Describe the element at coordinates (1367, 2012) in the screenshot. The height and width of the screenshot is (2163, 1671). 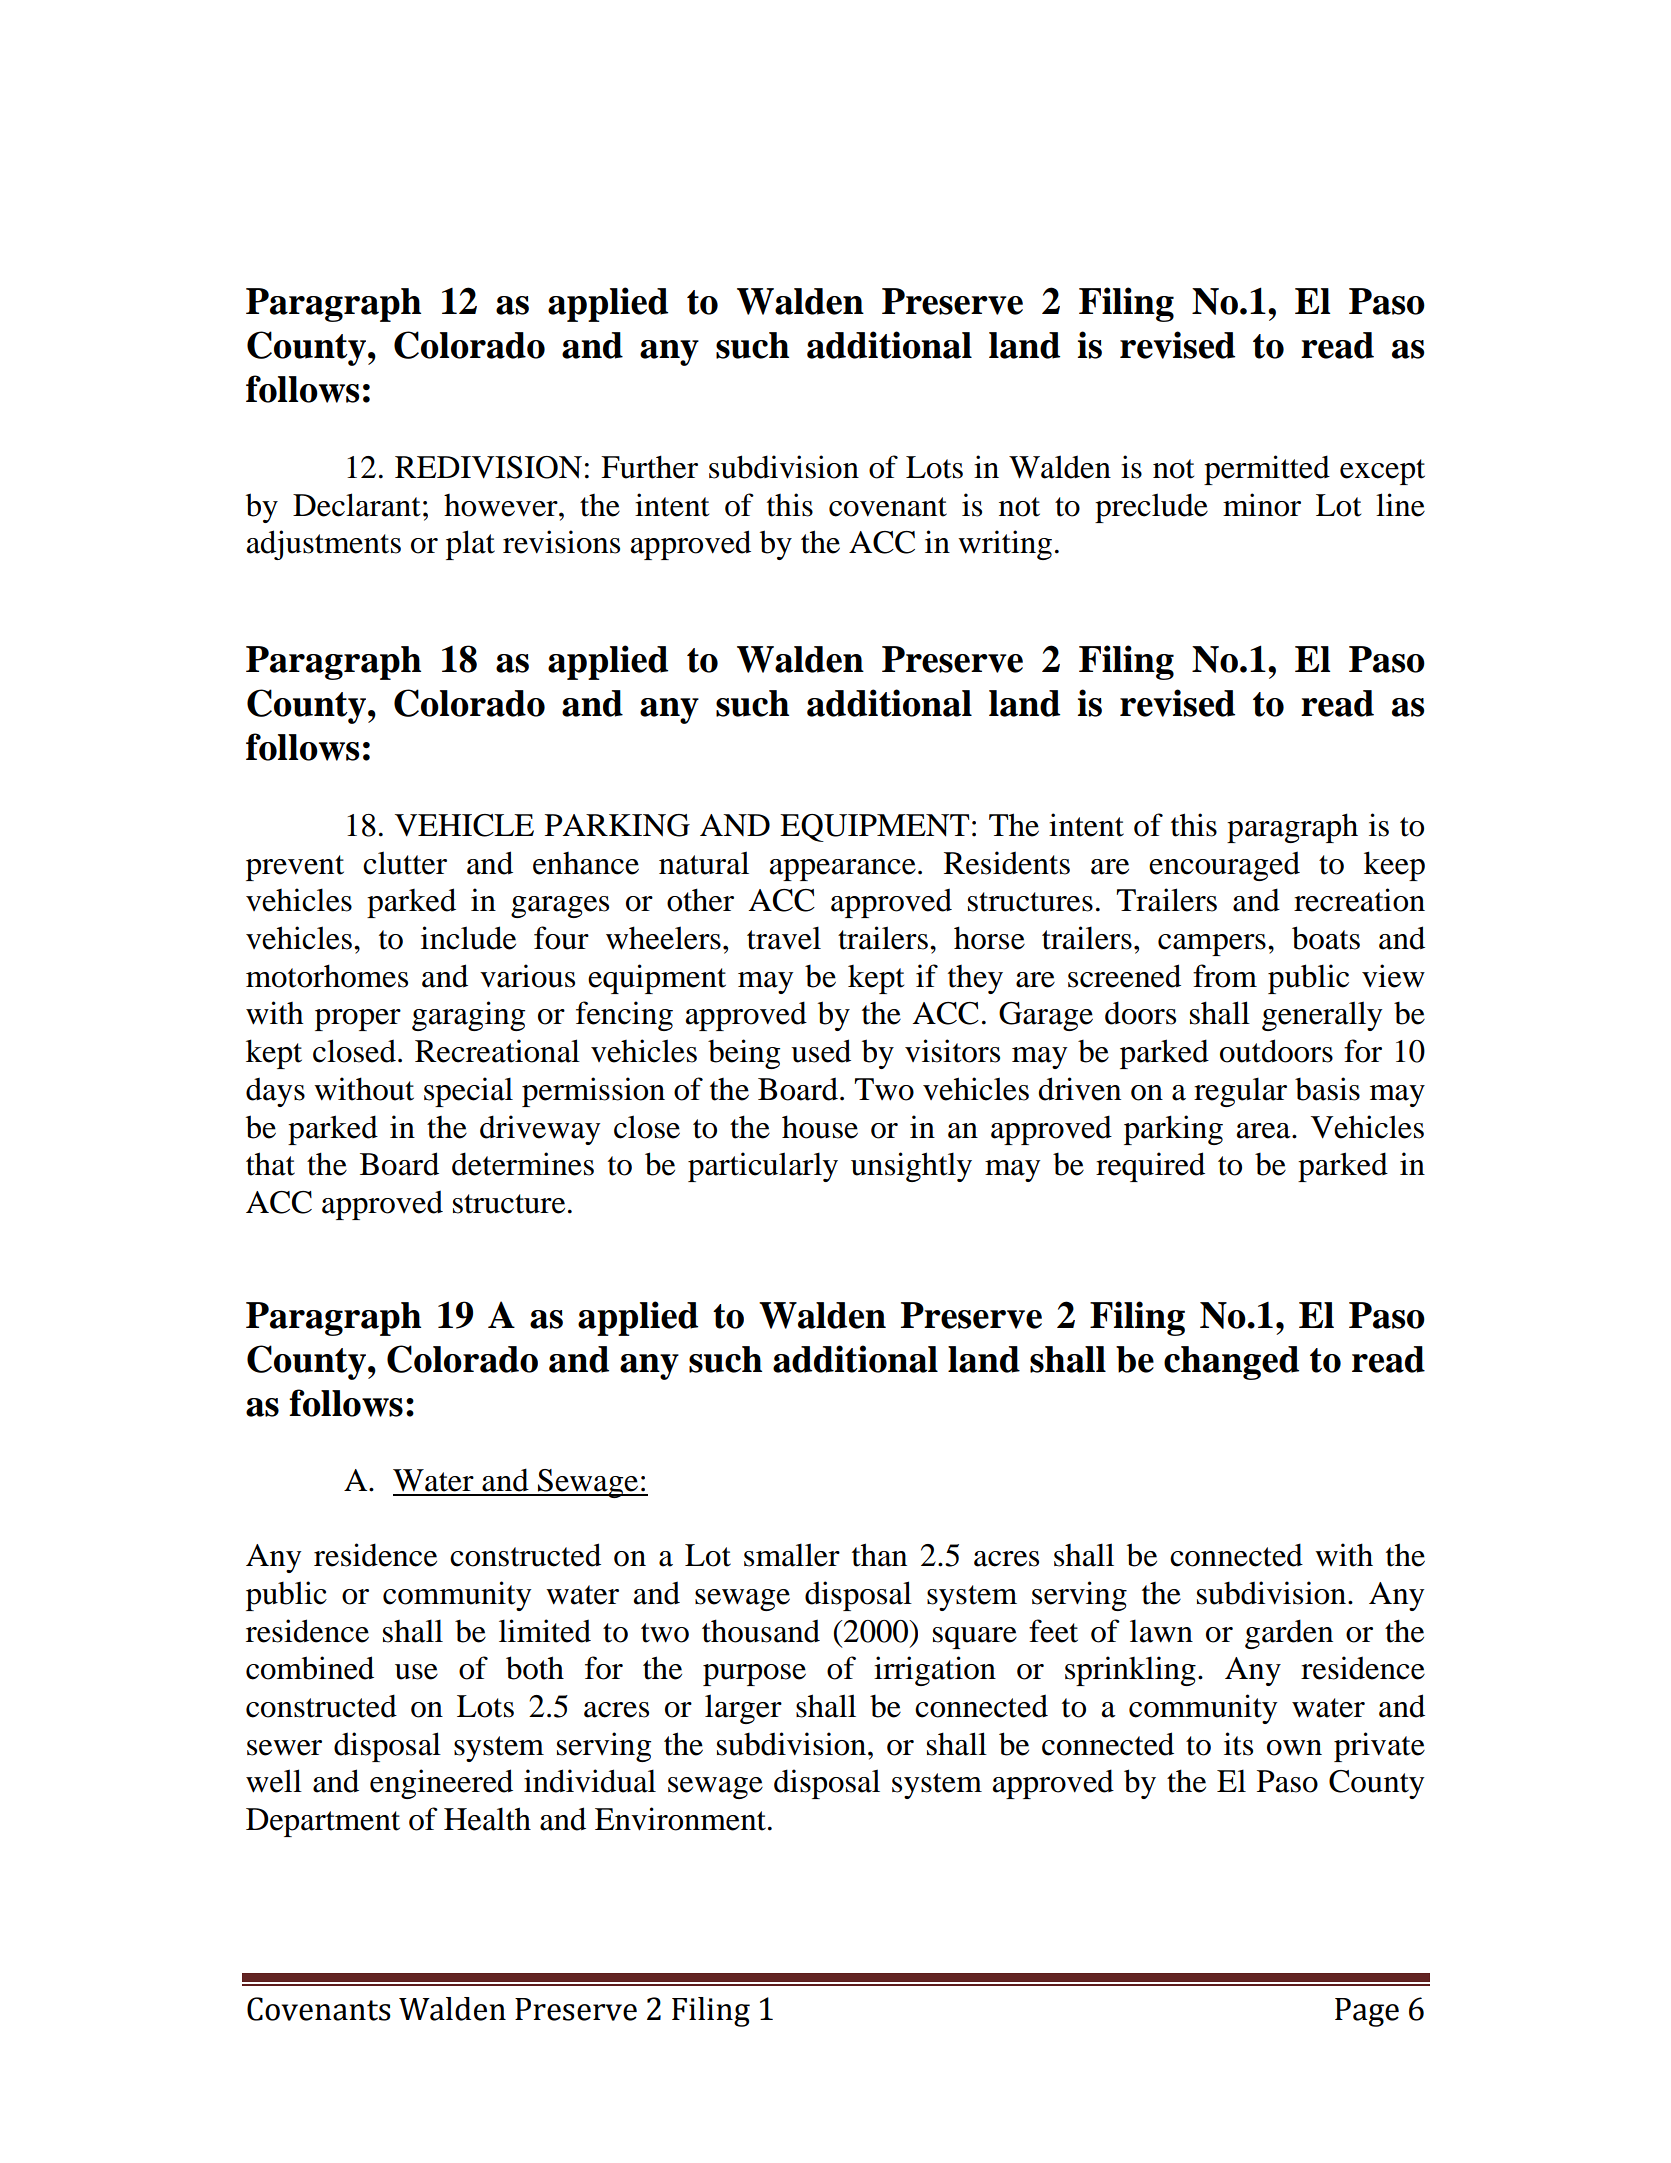
I see `Page` at that location.
